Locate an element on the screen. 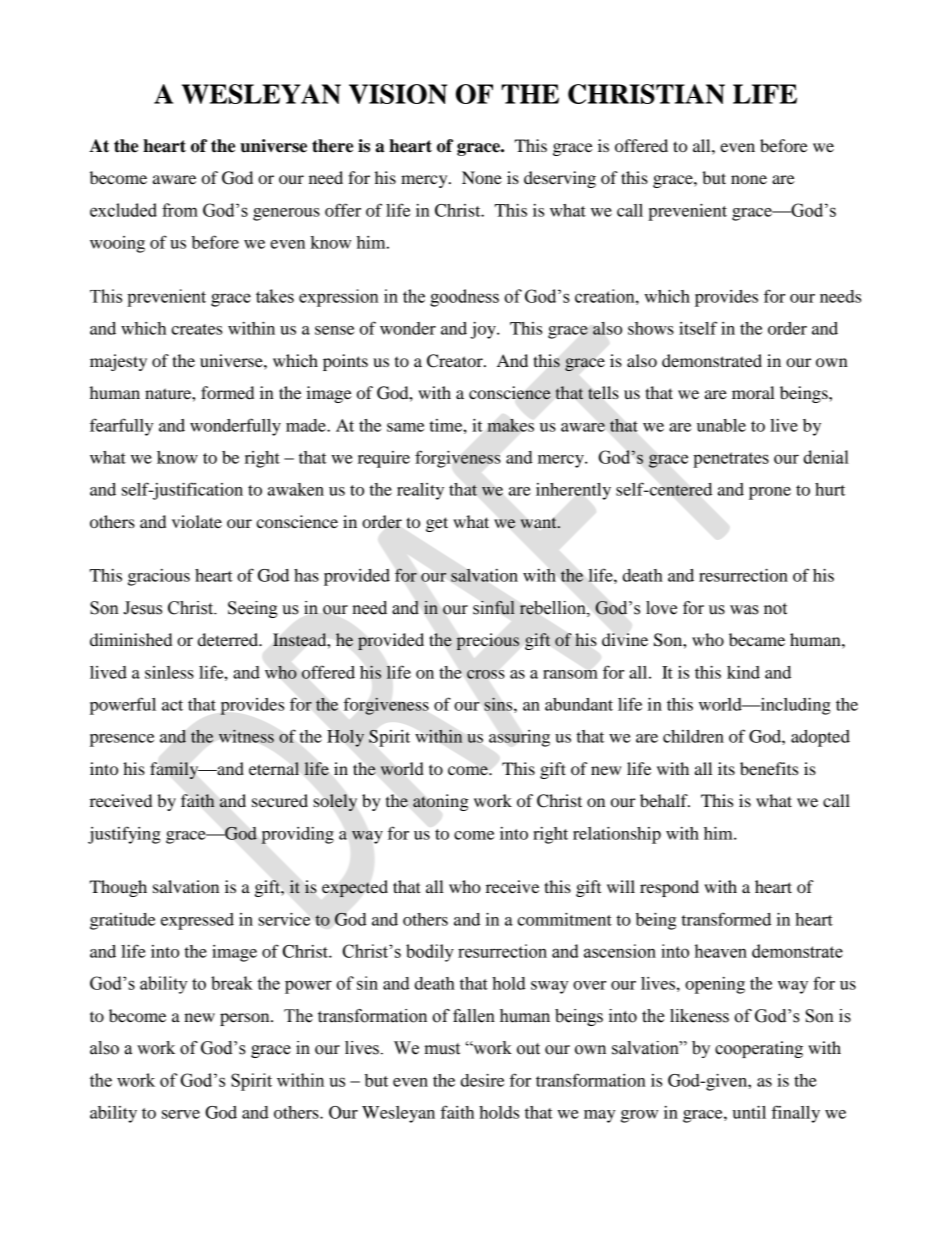 The height and width of the screenshot is (1233, 952). deserving is located at coordinates (560, 179).
